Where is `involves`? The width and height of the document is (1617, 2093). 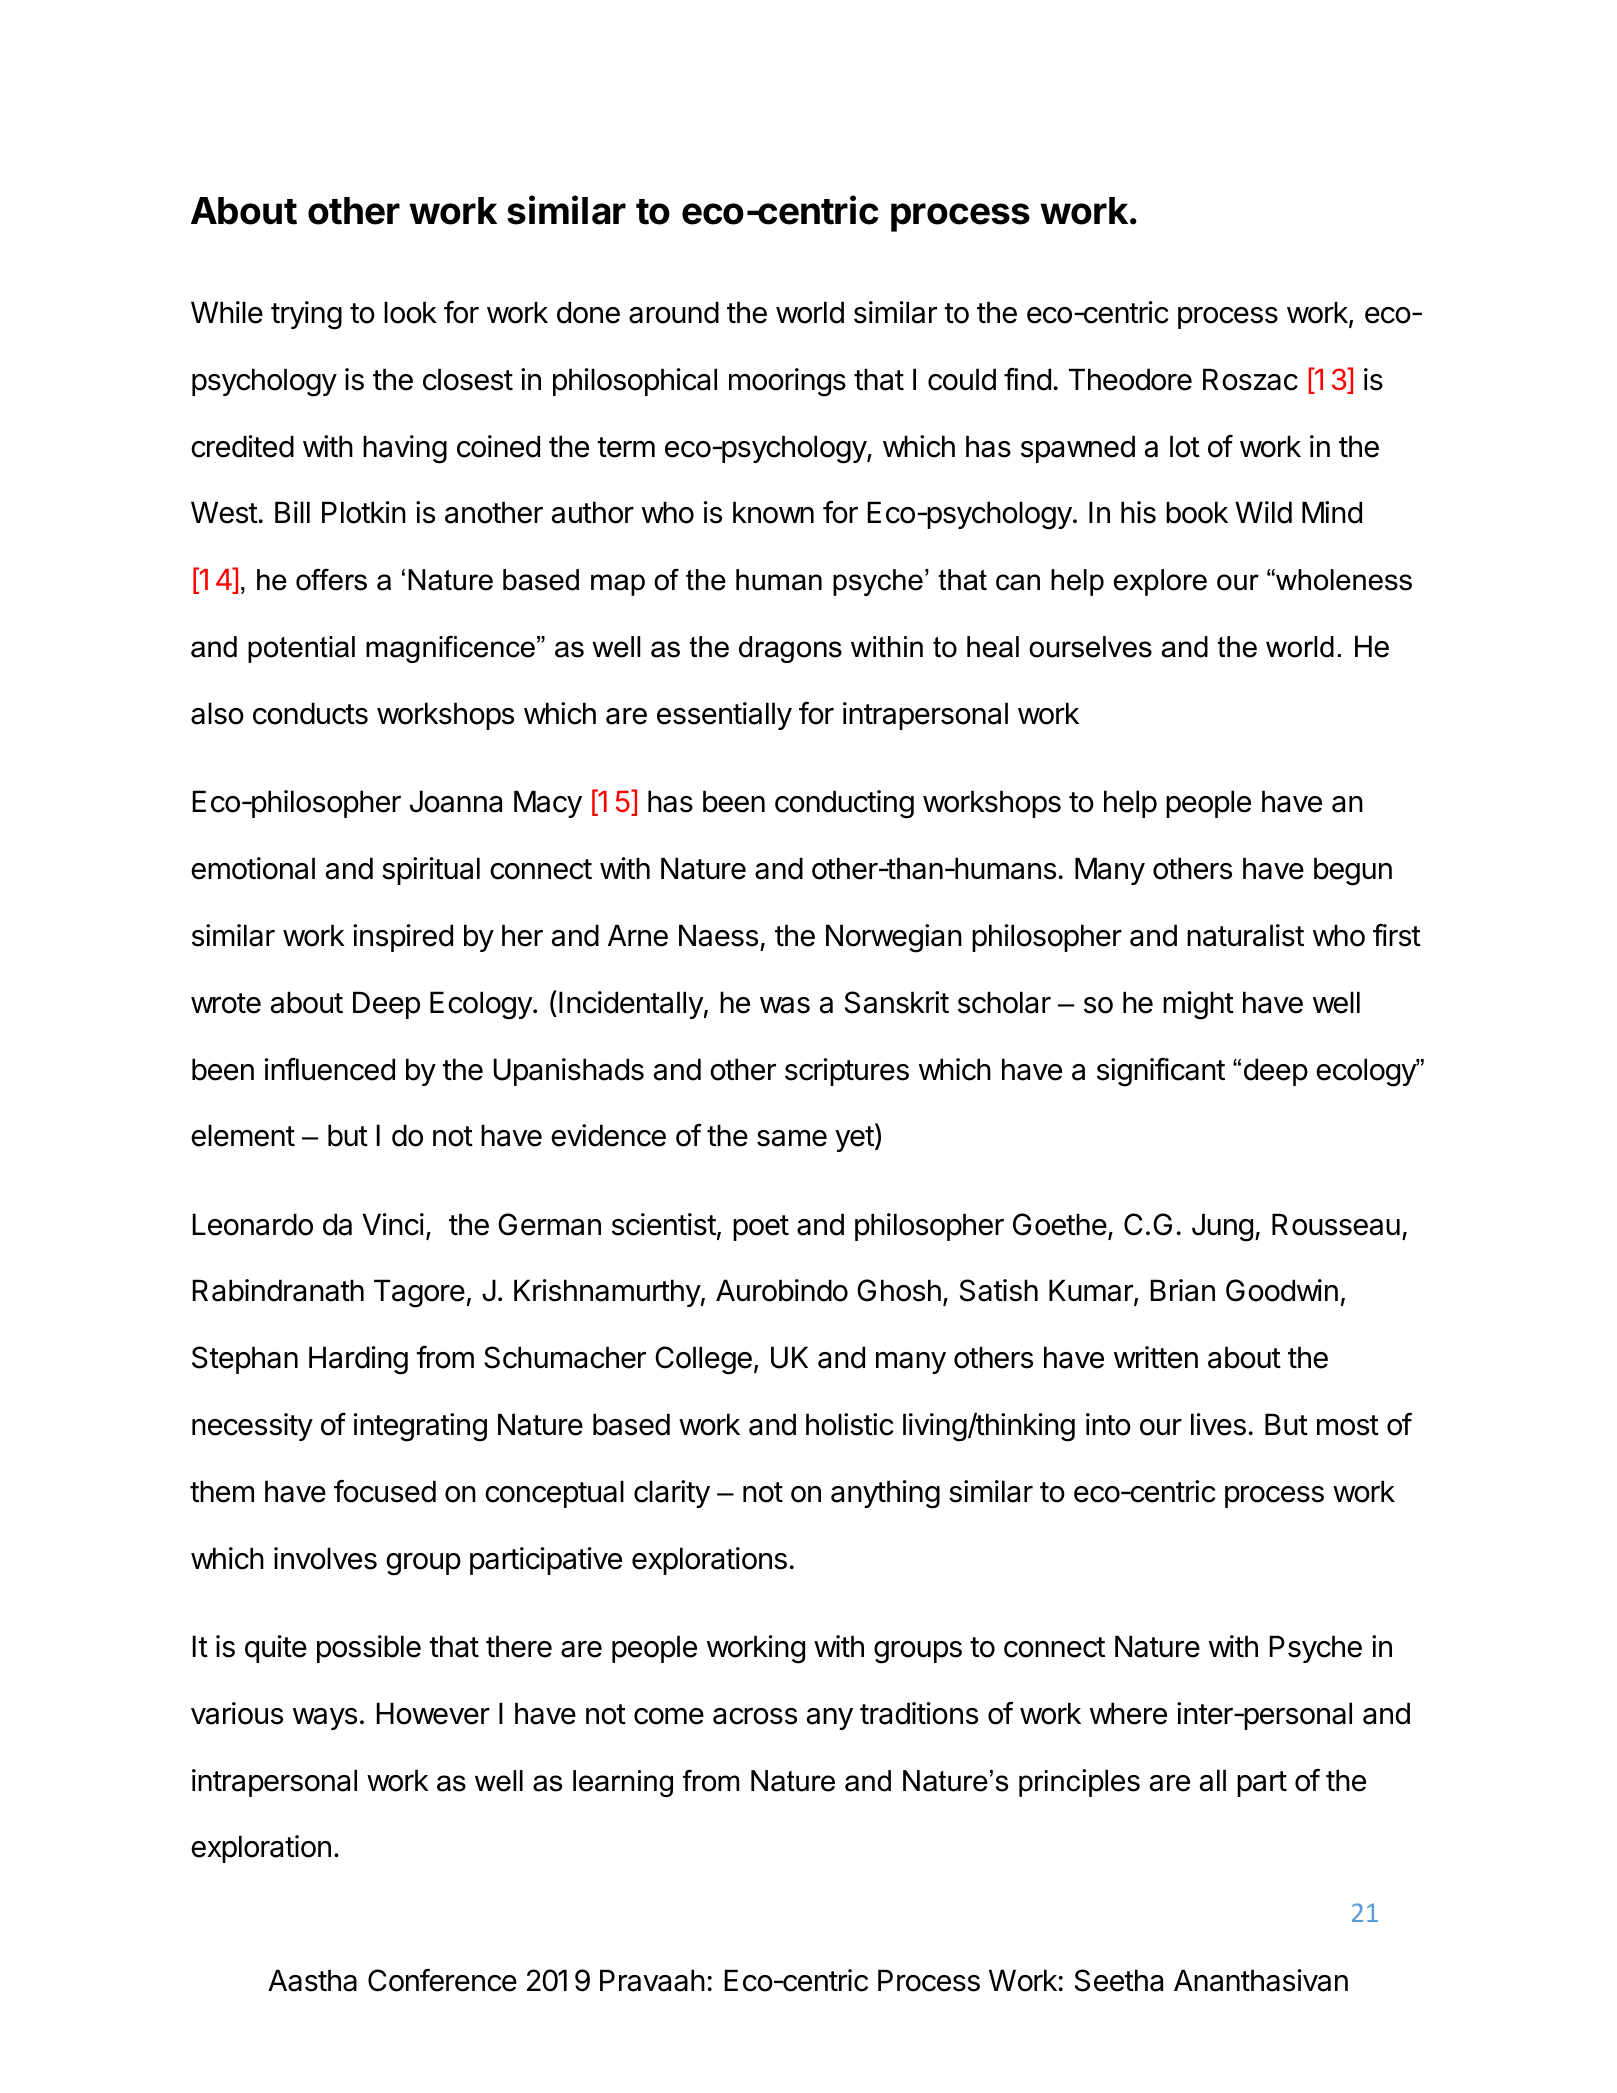
involves is located at coordinates (325, 1558).
